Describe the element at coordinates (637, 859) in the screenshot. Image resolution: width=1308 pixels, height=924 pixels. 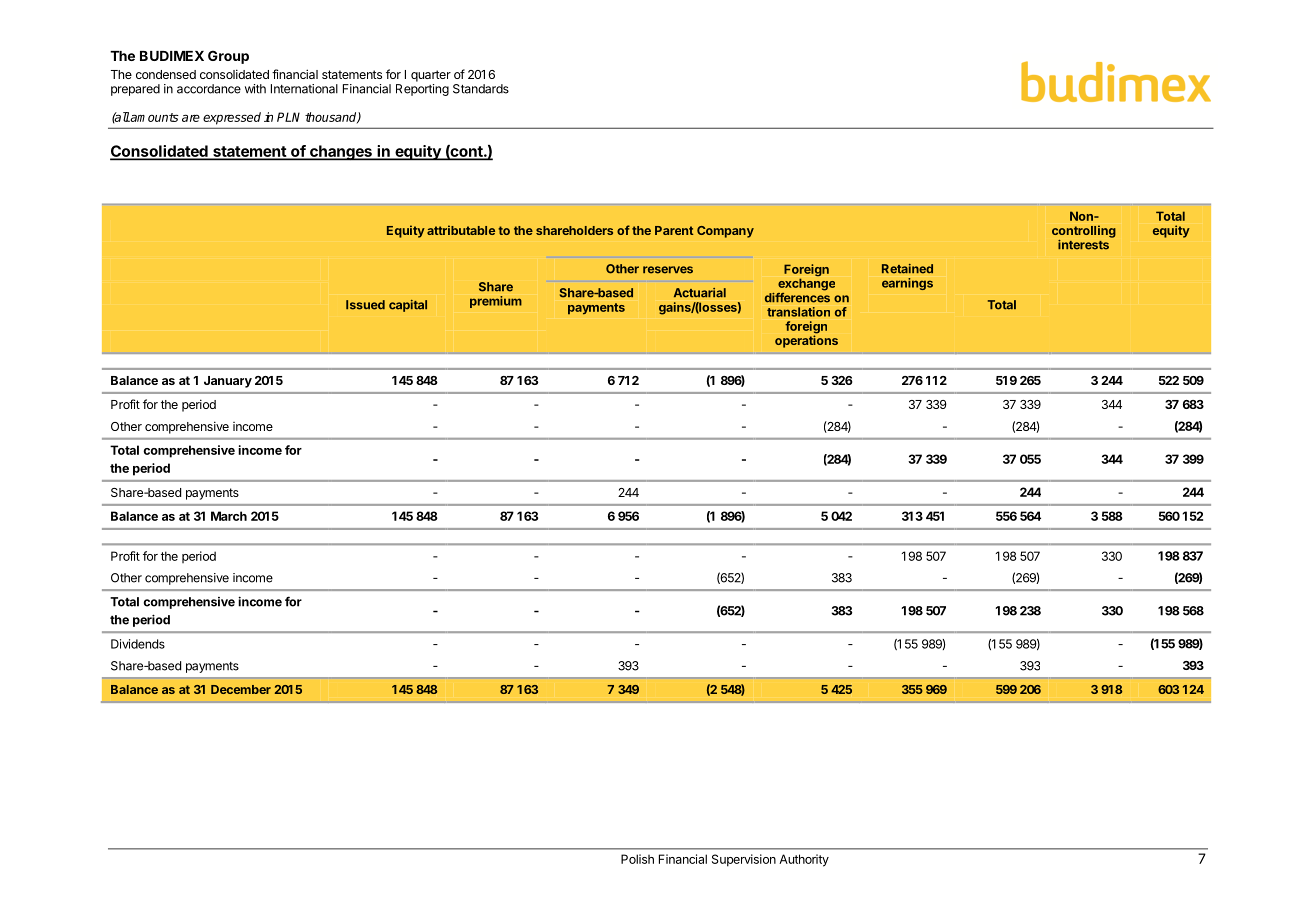
I see `Polish` at that location.
